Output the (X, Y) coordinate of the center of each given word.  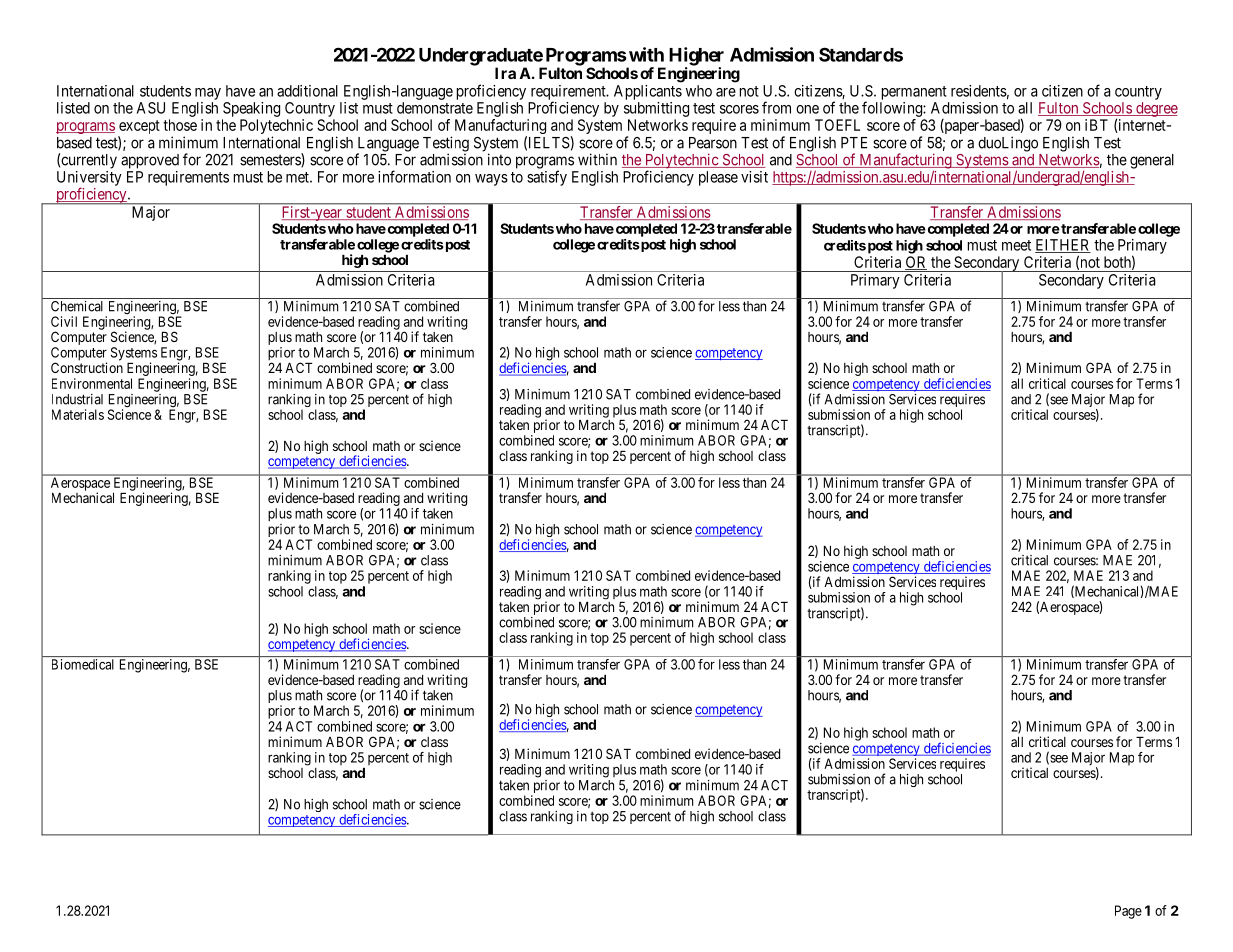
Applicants (648, 92)
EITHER (1063, 246)
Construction (87, 367)
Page (1128, 912)
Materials (78, 414)
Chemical (77, 306)
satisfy (547, 178)
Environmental (92, 383)
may (208, 94)
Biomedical (83, 664)
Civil (64, 321)
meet (1016, 245)
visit (754, 177)
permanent (914, 93)
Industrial (77, 399)
